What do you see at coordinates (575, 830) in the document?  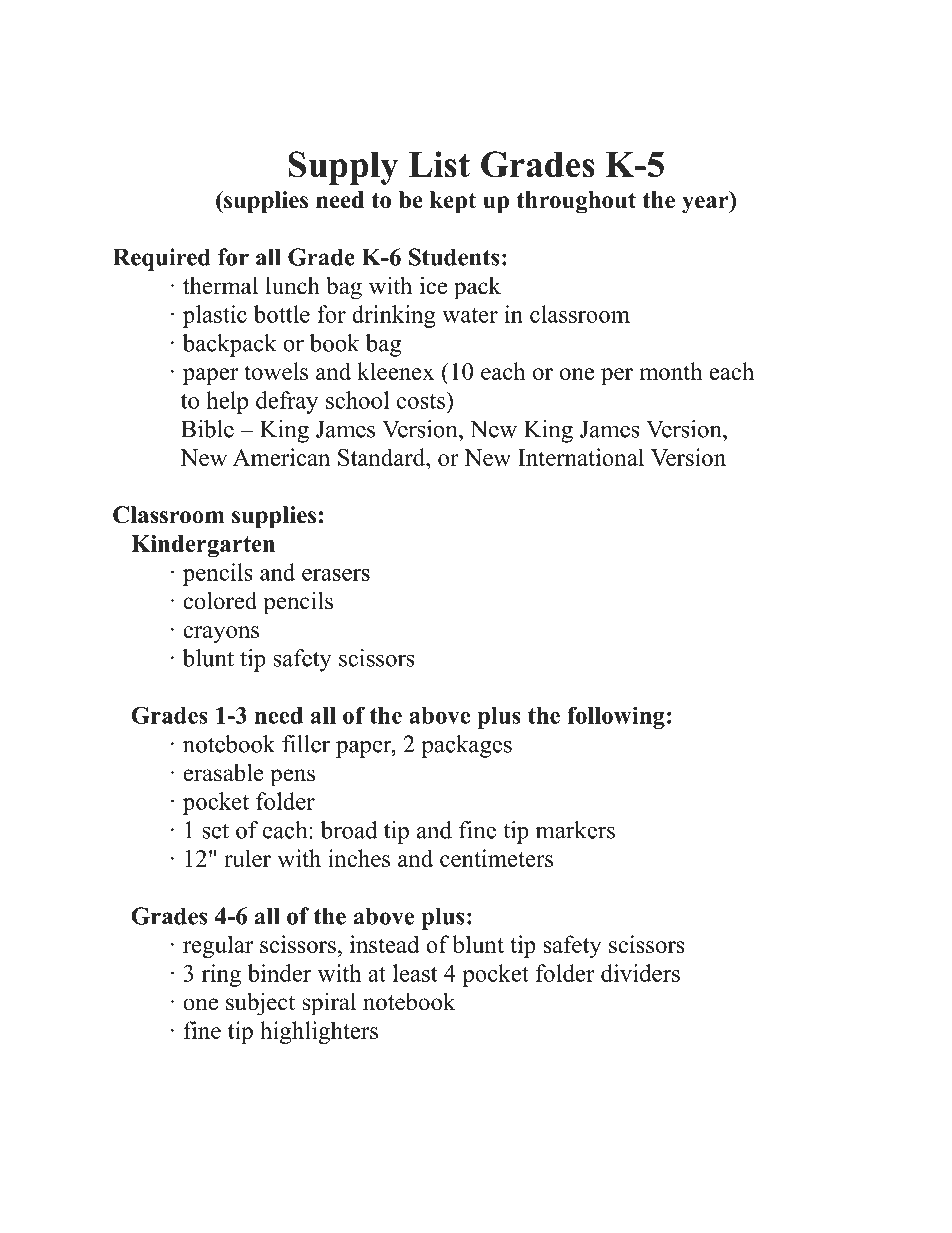 I see `markers` at bounding box center [575, 830].
